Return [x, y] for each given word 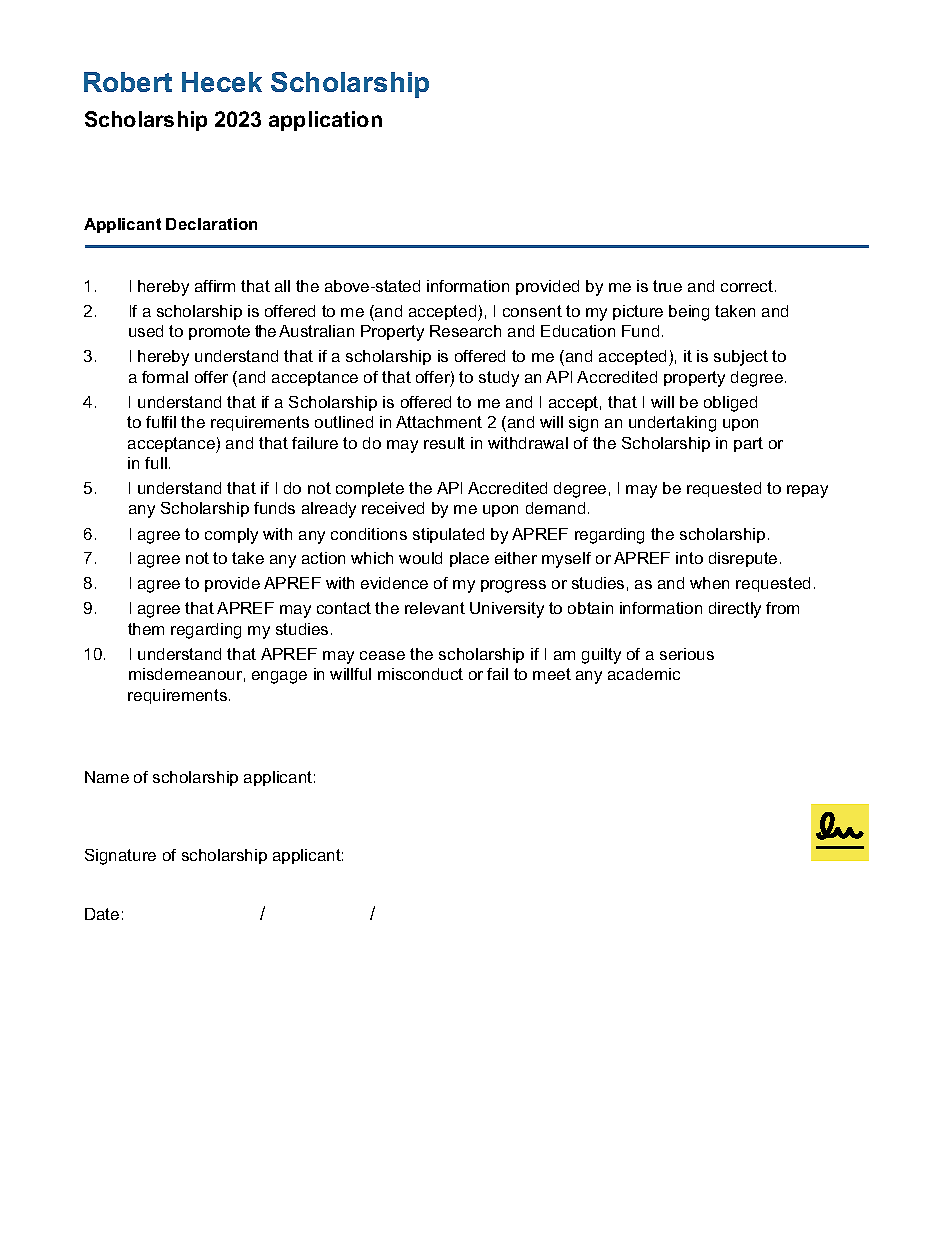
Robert [128, 82]
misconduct [420, 674]
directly [735, 610]
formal [165, 377]
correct [747, 286]
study [499, 379]
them [146, 629]
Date [102, 914]
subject [741, 358]
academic [644, 674]
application [325, 121]
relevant [435, 608]
